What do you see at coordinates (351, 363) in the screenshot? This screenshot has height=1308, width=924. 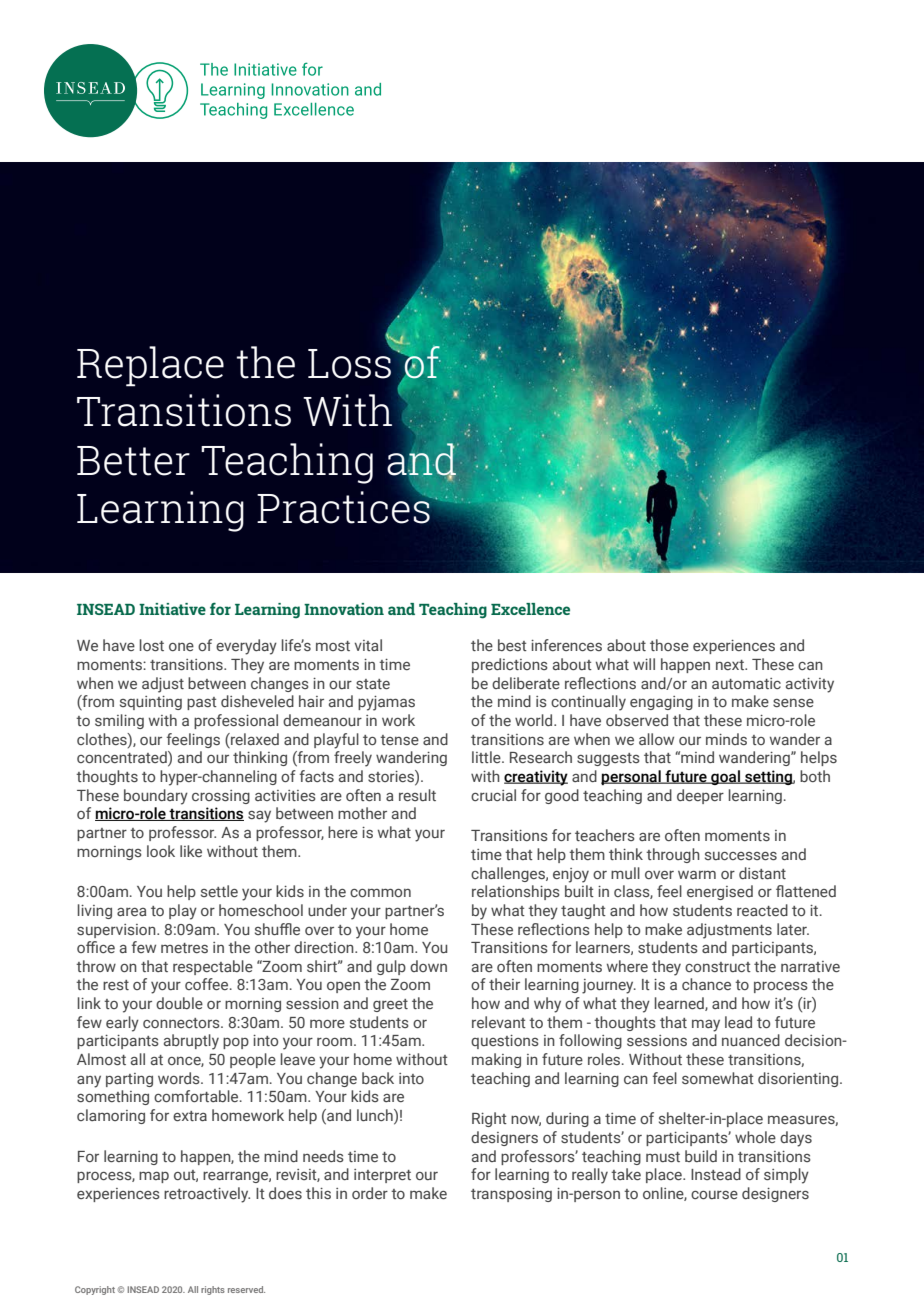 I see `Loss` at bounding box center [351, 363].
